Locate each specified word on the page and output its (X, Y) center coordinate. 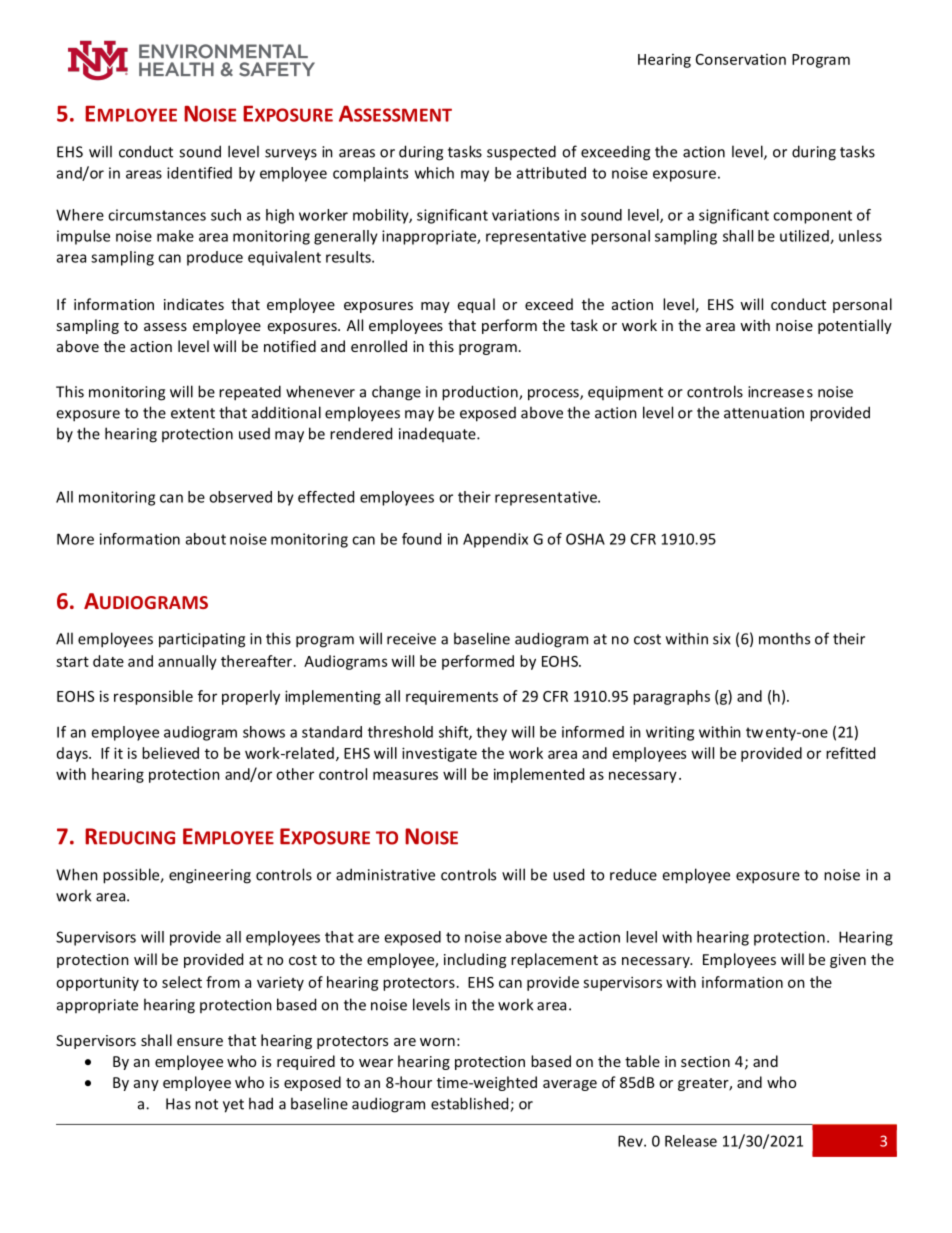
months (784, 638)
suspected (521, 152)
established (471, 1104)
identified (199, 173)
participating (202, 640)
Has (178, 1104)
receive (411, 639)
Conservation (741, 59)
